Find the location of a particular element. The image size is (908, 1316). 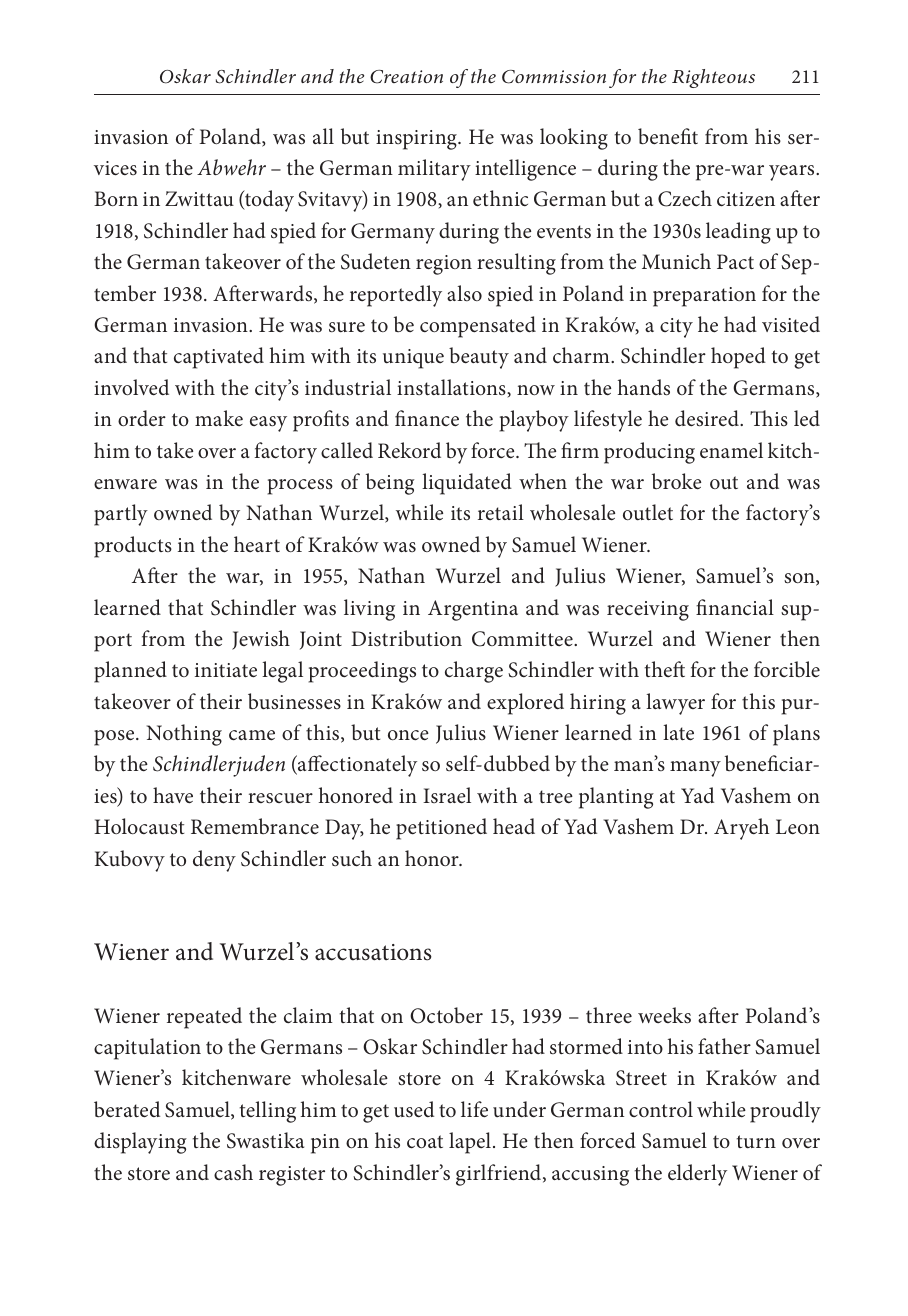

enamel is located at coordinates (731, 450).
